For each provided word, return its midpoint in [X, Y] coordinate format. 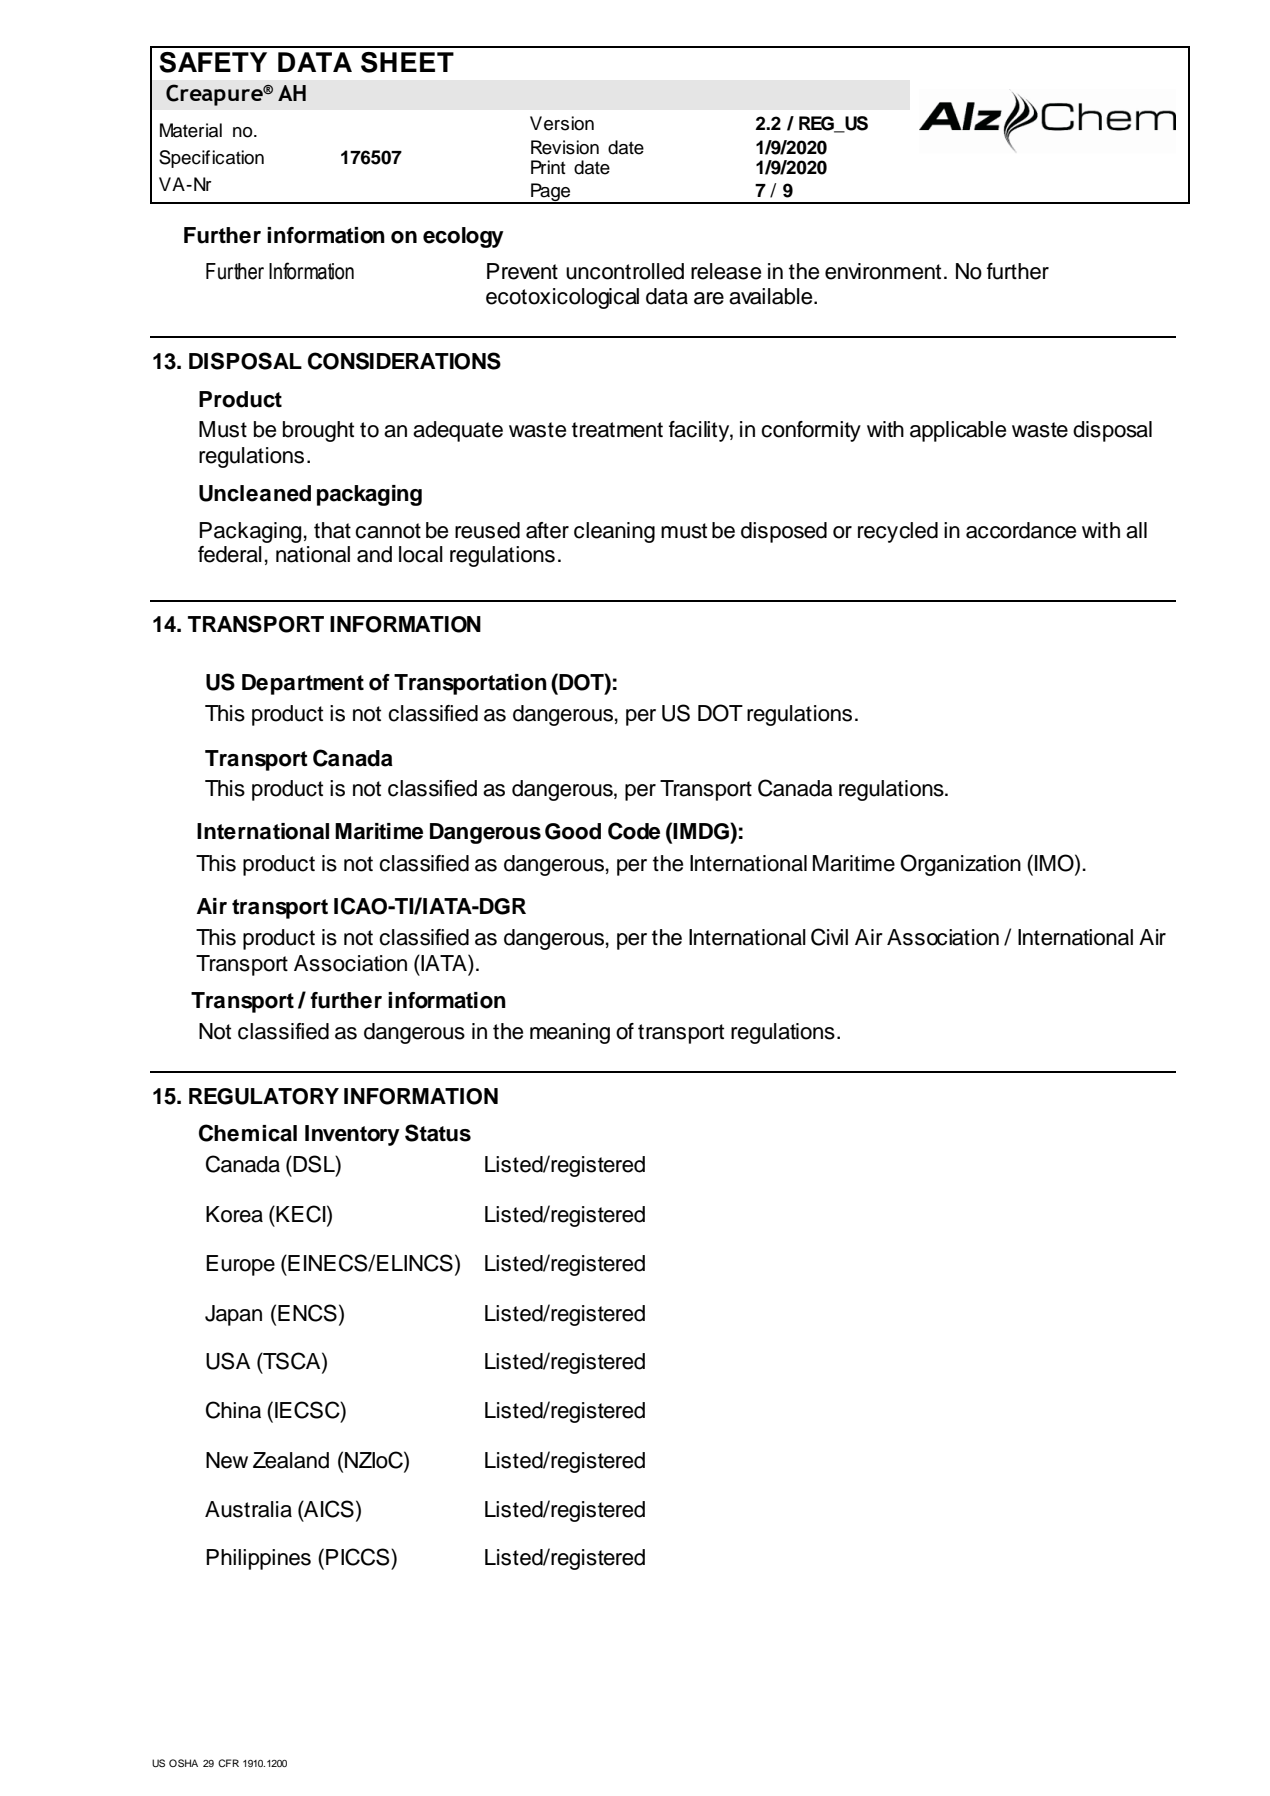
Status [438, 1133]
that [332, 530]
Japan [233, 1315]
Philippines [258, 1559]
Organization [960, 865]
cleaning [614, 532]
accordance [1021, 530]
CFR [228, 1763]
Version [562, 123]
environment [883, 271]
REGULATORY [264, 1096]
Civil [829, 937]
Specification [211, 159]
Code [634, 831]
